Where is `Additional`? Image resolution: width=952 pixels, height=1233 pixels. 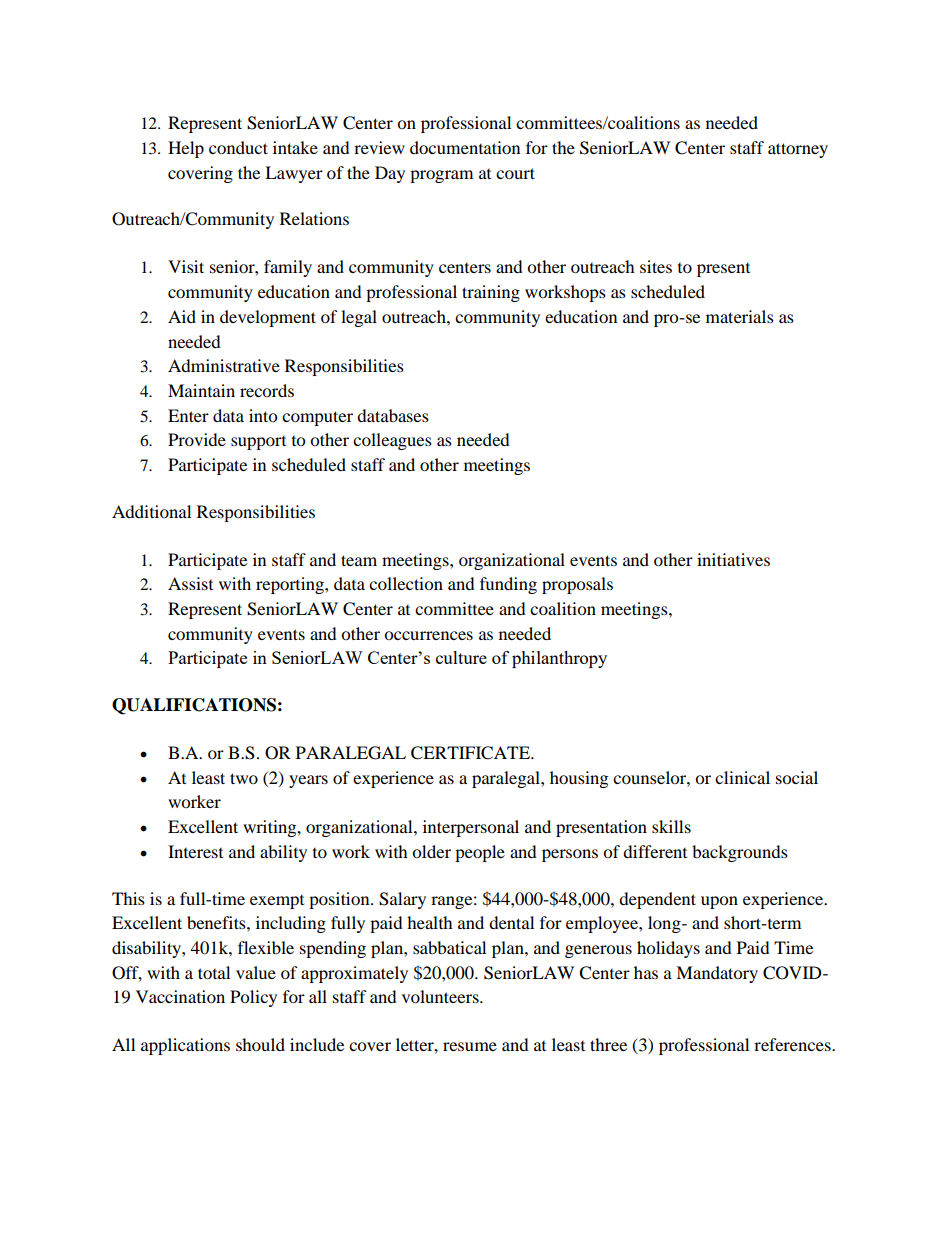 Additional is located at coordinates (151, 511).
